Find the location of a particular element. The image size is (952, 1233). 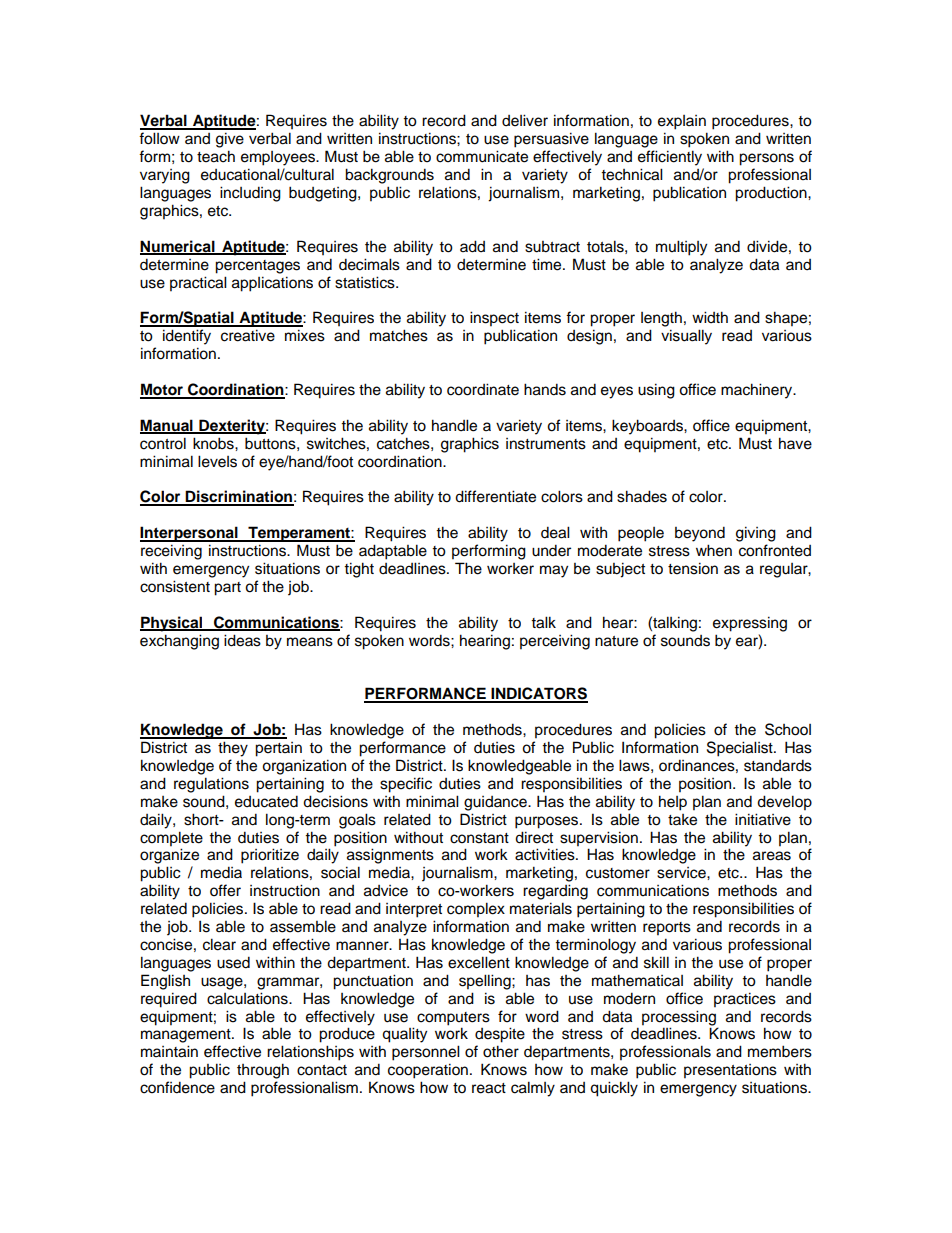

presentations is located at coordinates (730, 1071).
